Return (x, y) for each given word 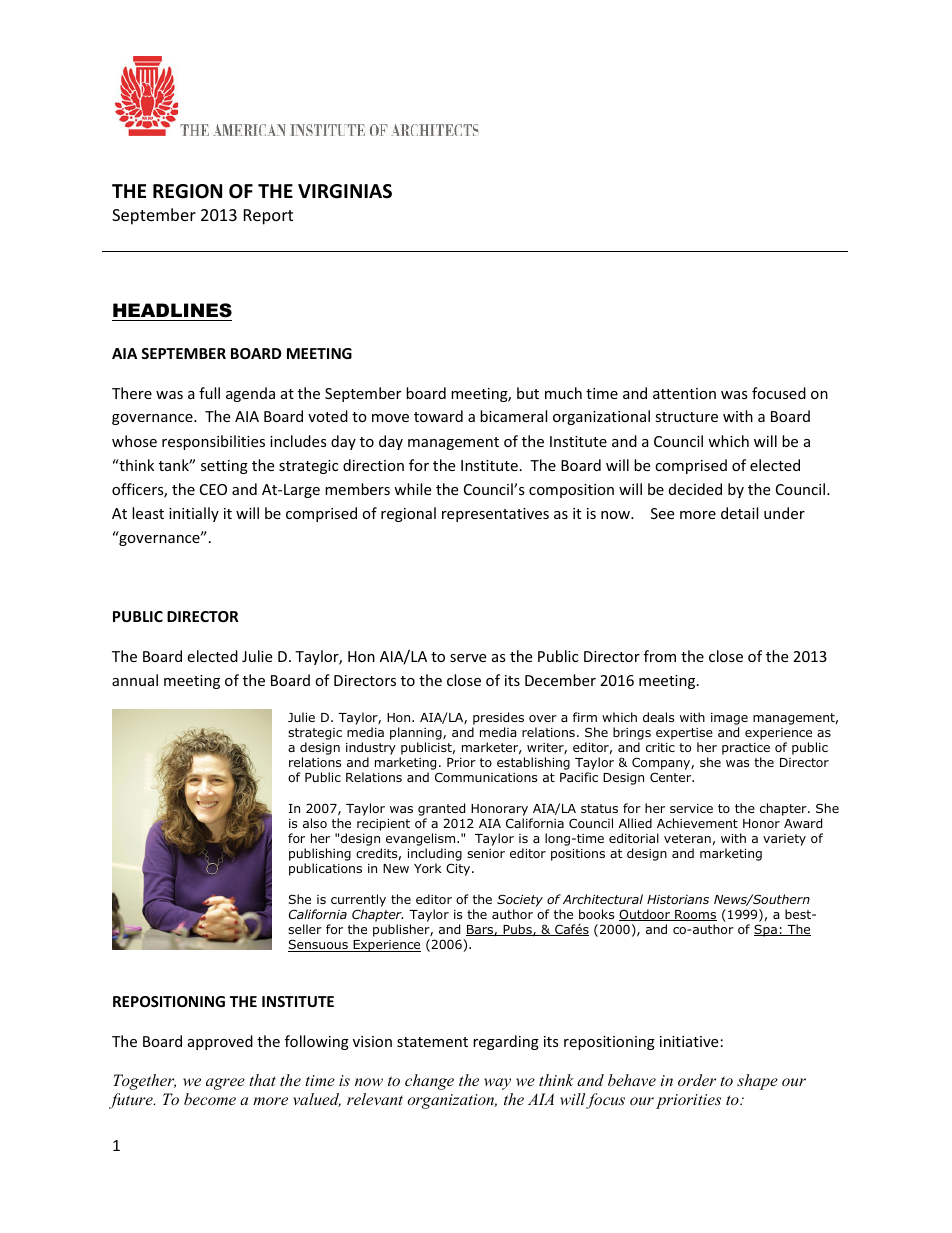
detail (739, 513)
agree (225, 1084)
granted (441, 809)
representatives (495, 515)
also (315, 823)
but (528, 393)
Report (268, 217)
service (691, 808)
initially (194, 514)
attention (684, 393)
